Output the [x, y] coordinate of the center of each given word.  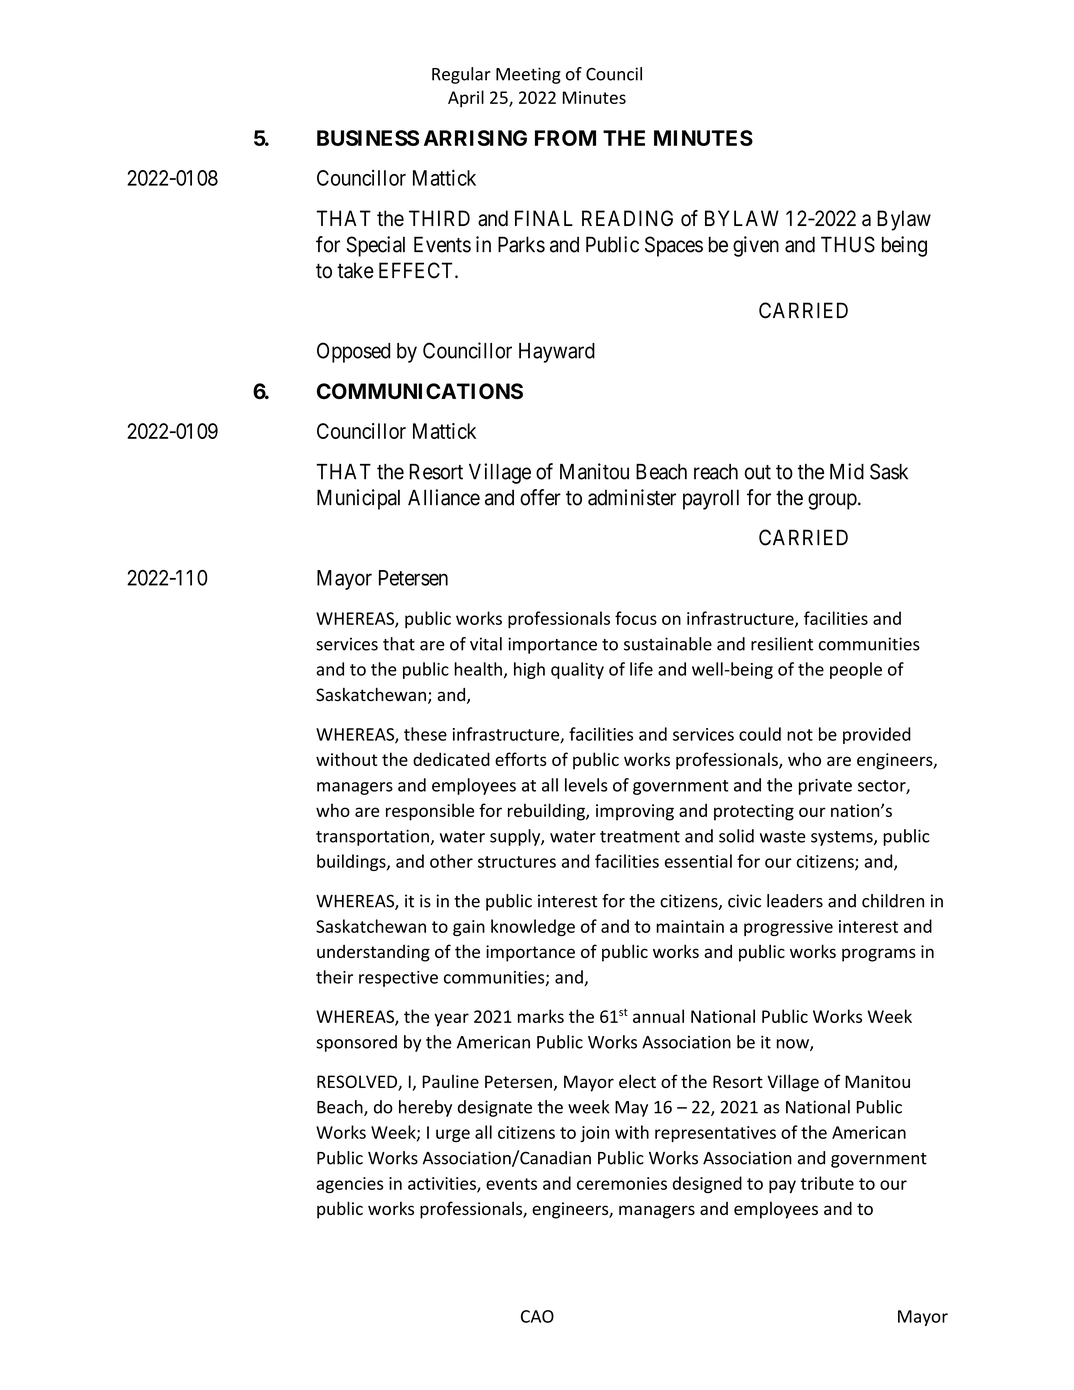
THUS [848, 244]
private [825, 787]
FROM [565, 138]
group [832, 501]
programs [879, 955]
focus [636, 618]
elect [637, 1081]
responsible [430, 812]
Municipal [358, 499]
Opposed [353, 352]
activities [443, 1184]
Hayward [557, 353]
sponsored [356, 1043]
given [756, 246]
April [466, 99]
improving [635, 812]
